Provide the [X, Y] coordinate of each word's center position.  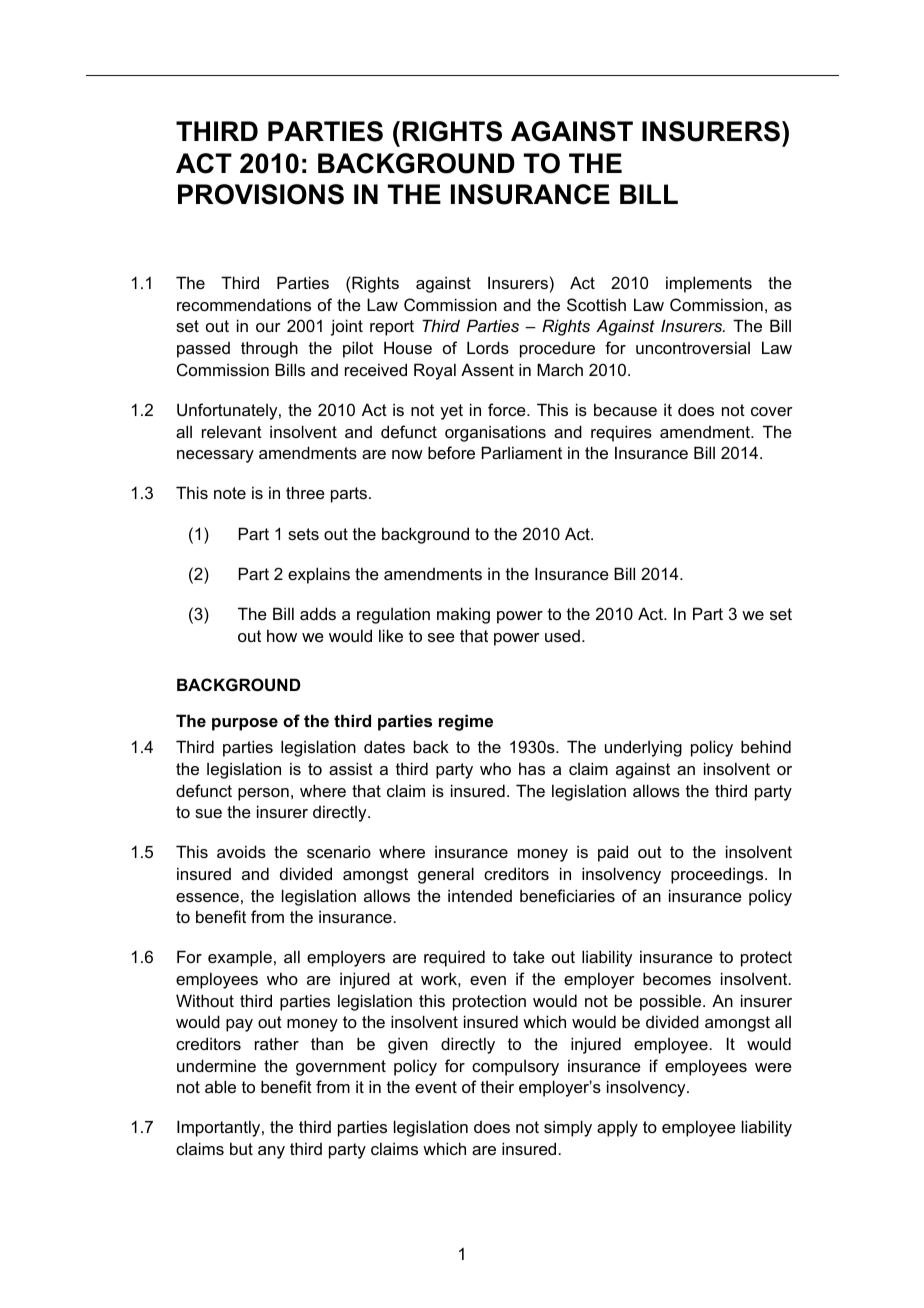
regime [466, 722]
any [271, 1152]
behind [766, 746]
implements [709, 284]
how [282, 635]
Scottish [596, 304]
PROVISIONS [261, 194]
